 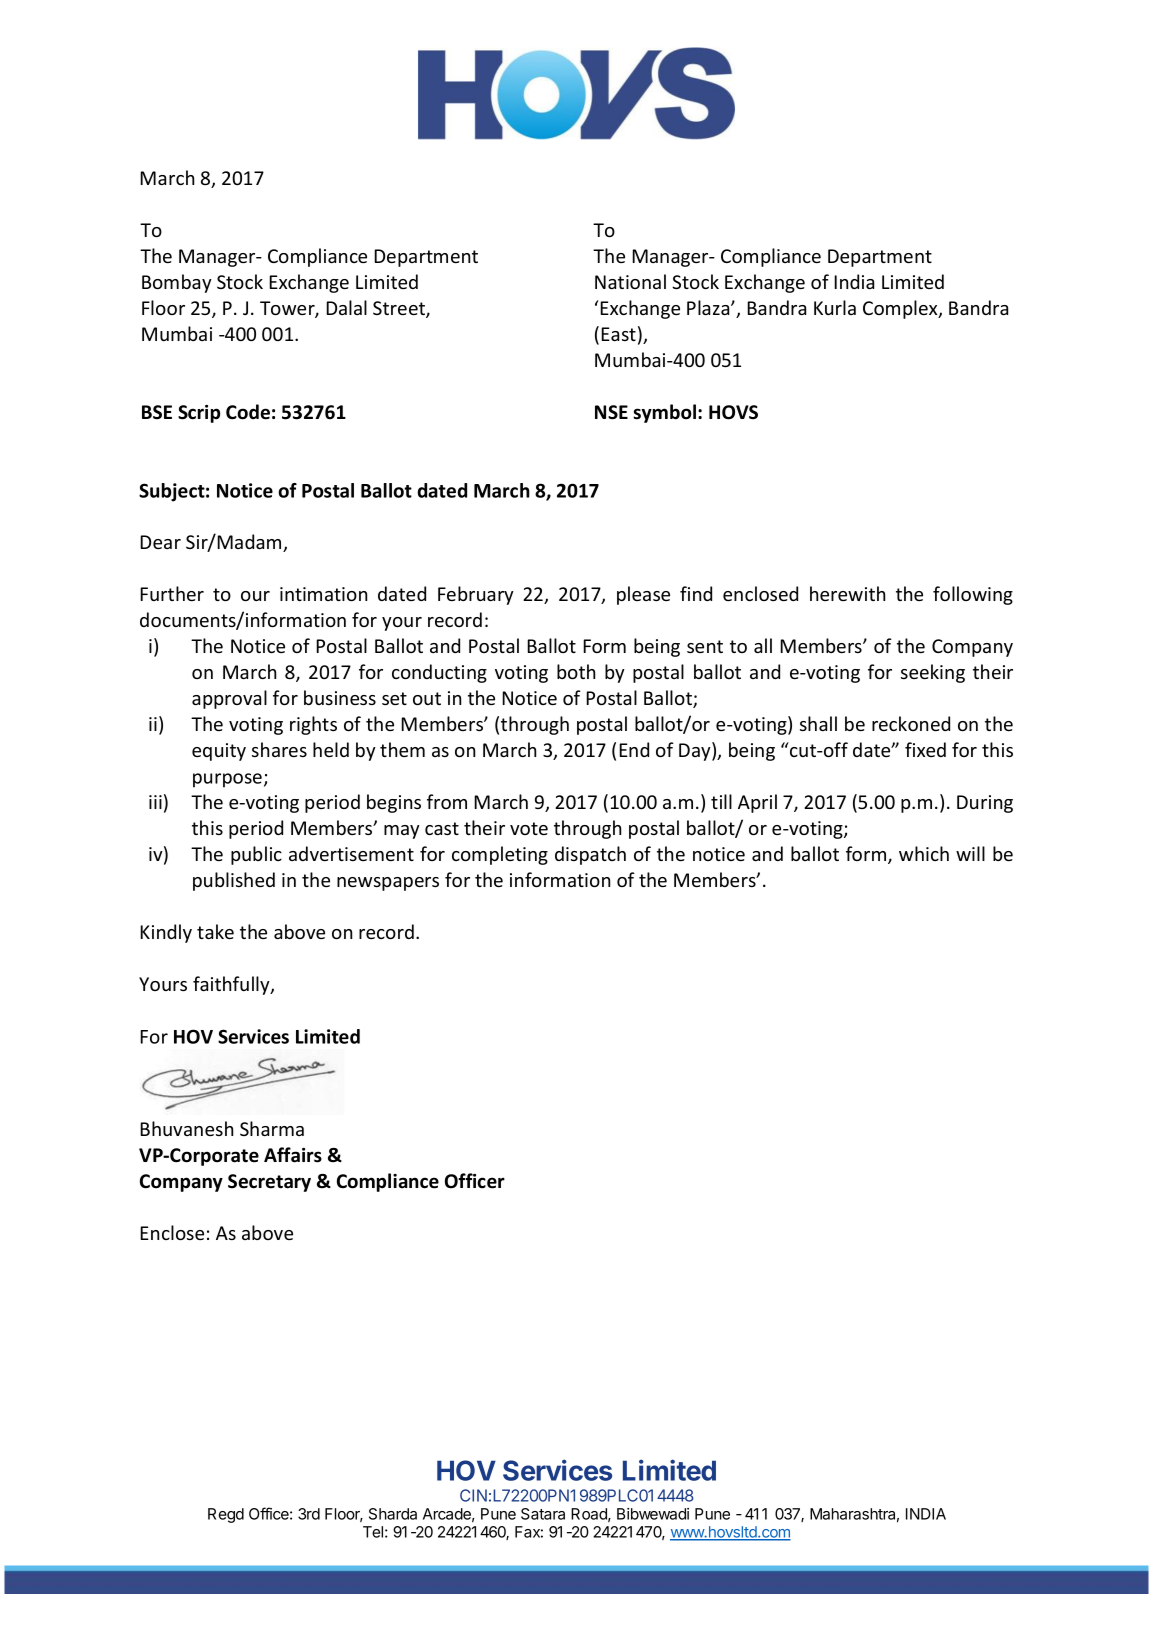 I want to click on Secretary, so click(x=269, y=1183).
